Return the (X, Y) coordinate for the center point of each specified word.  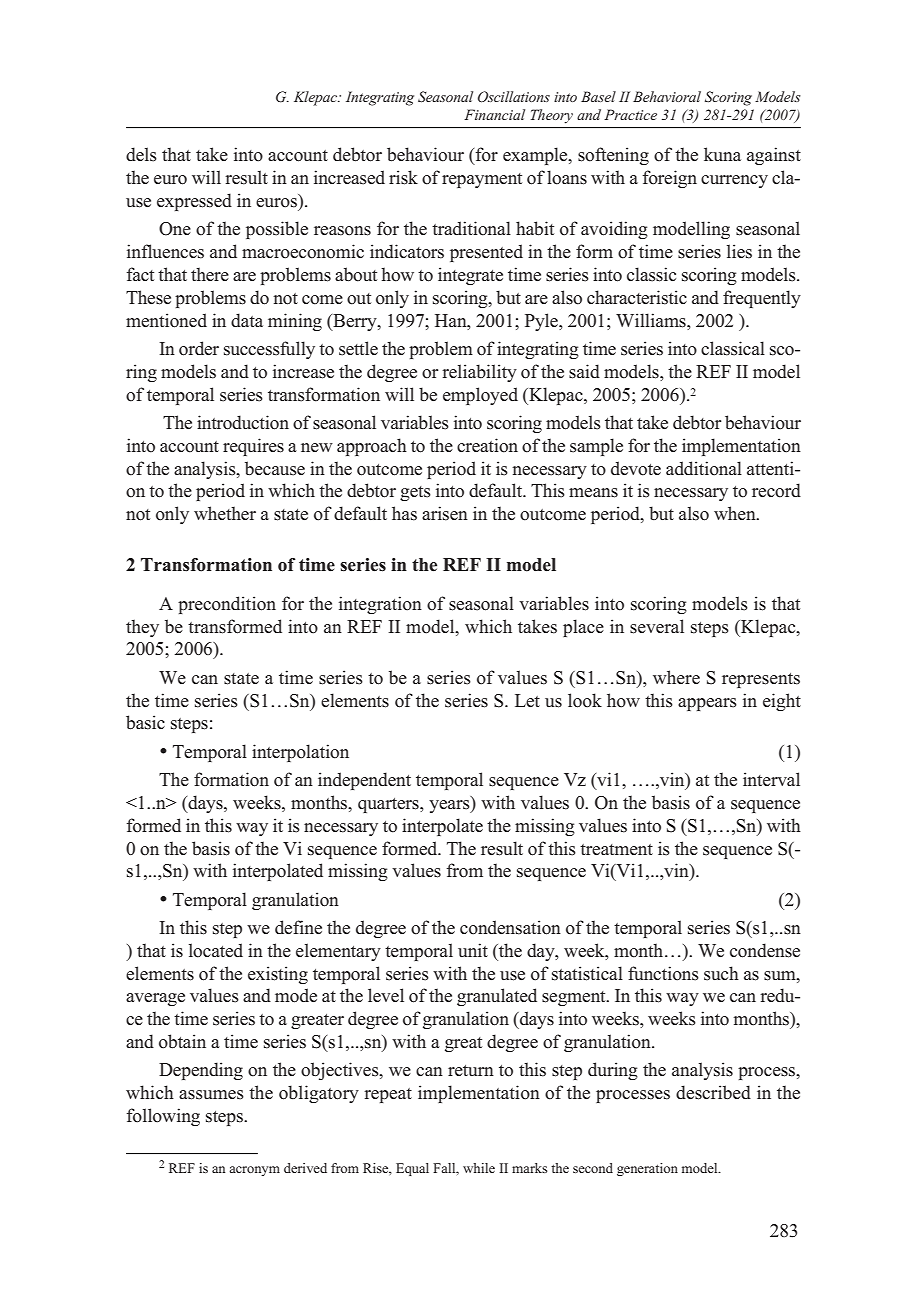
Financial (494, 114)
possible (277, 230)
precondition (227, 605)
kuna (722, 154)
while (479, 1168)
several (657, 626)
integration (380, 605)
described (713, 1092)
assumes (211, 1095)
